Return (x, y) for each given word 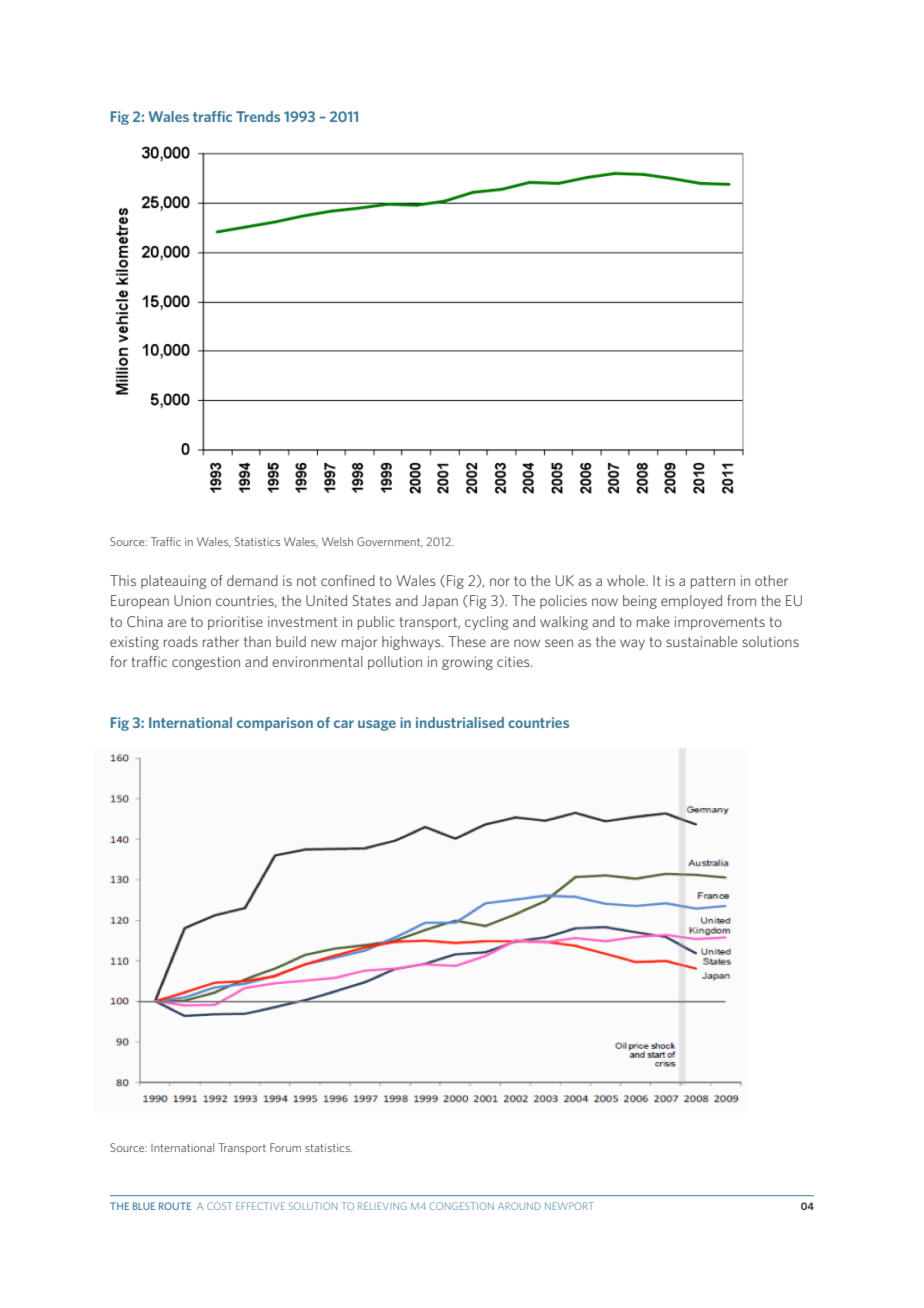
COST (219, 1206)
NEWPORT (569, 1206)
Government (390, 542)
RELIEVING (382, 1206)
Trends (258, 116)
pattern (713, 582)
